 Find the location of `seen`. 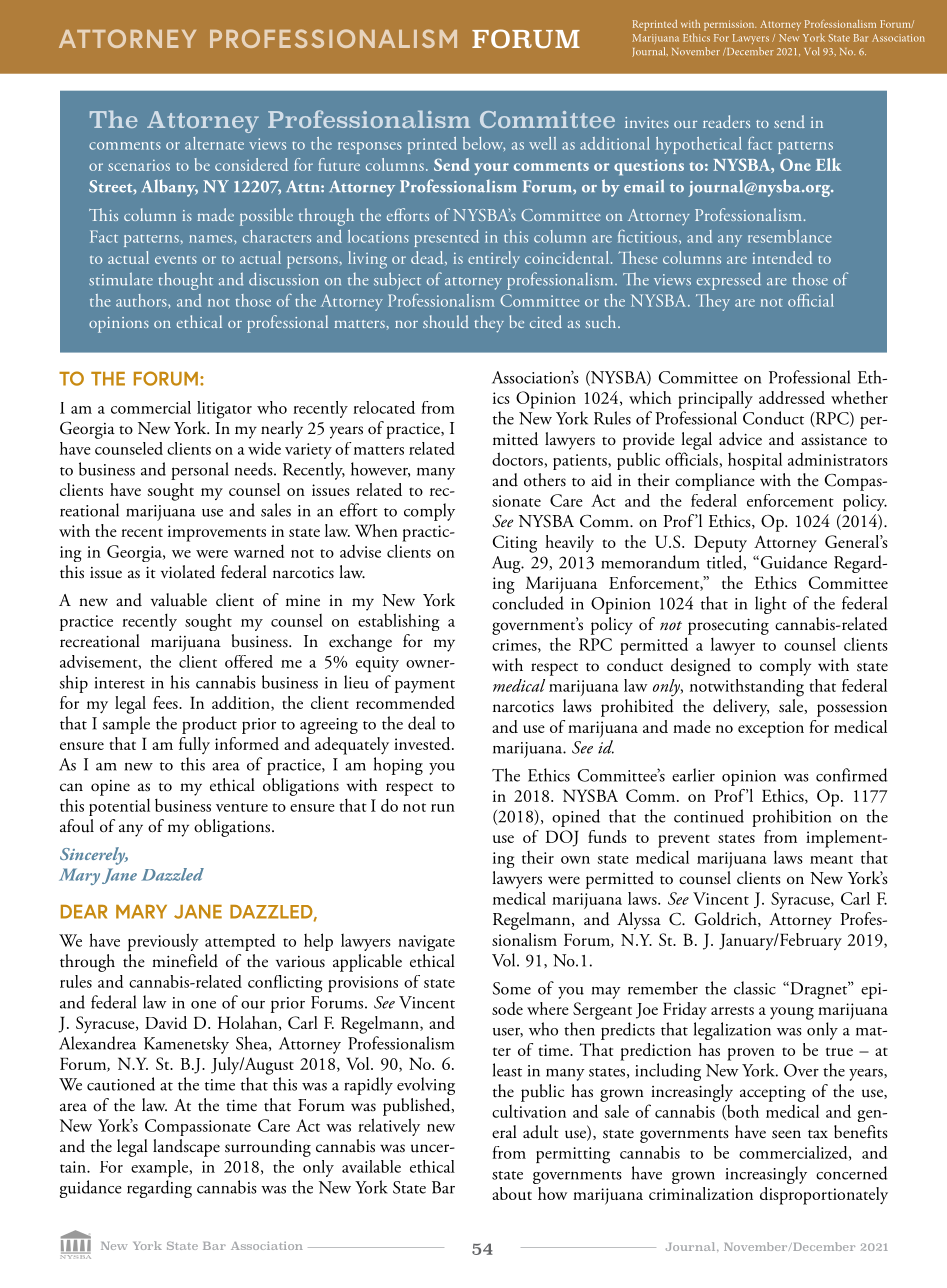

seen is located at coordinates (786, 1134).
